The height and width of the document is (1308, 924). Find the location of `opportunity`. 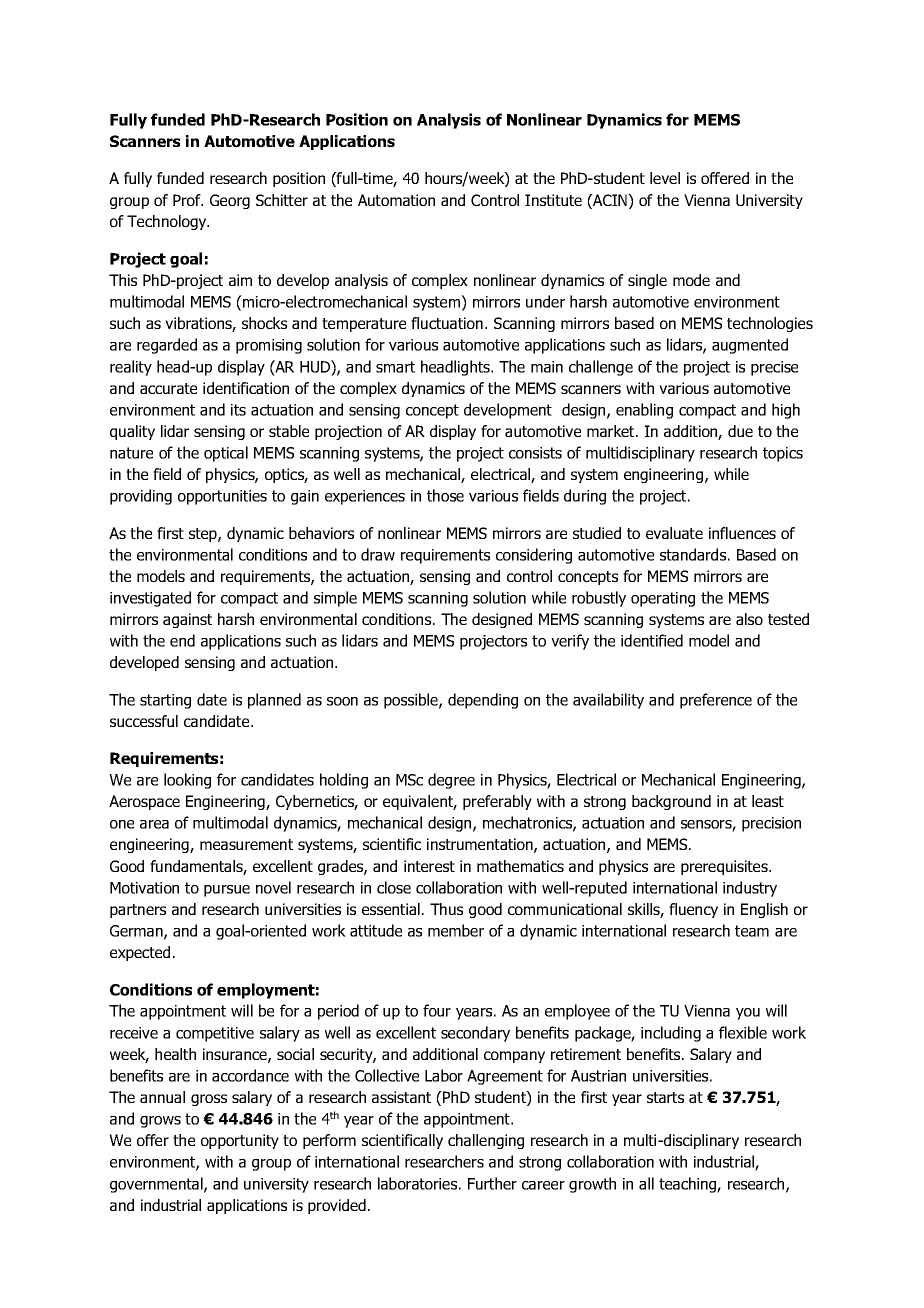

opportunity is located at coordinates (240, 1141).
